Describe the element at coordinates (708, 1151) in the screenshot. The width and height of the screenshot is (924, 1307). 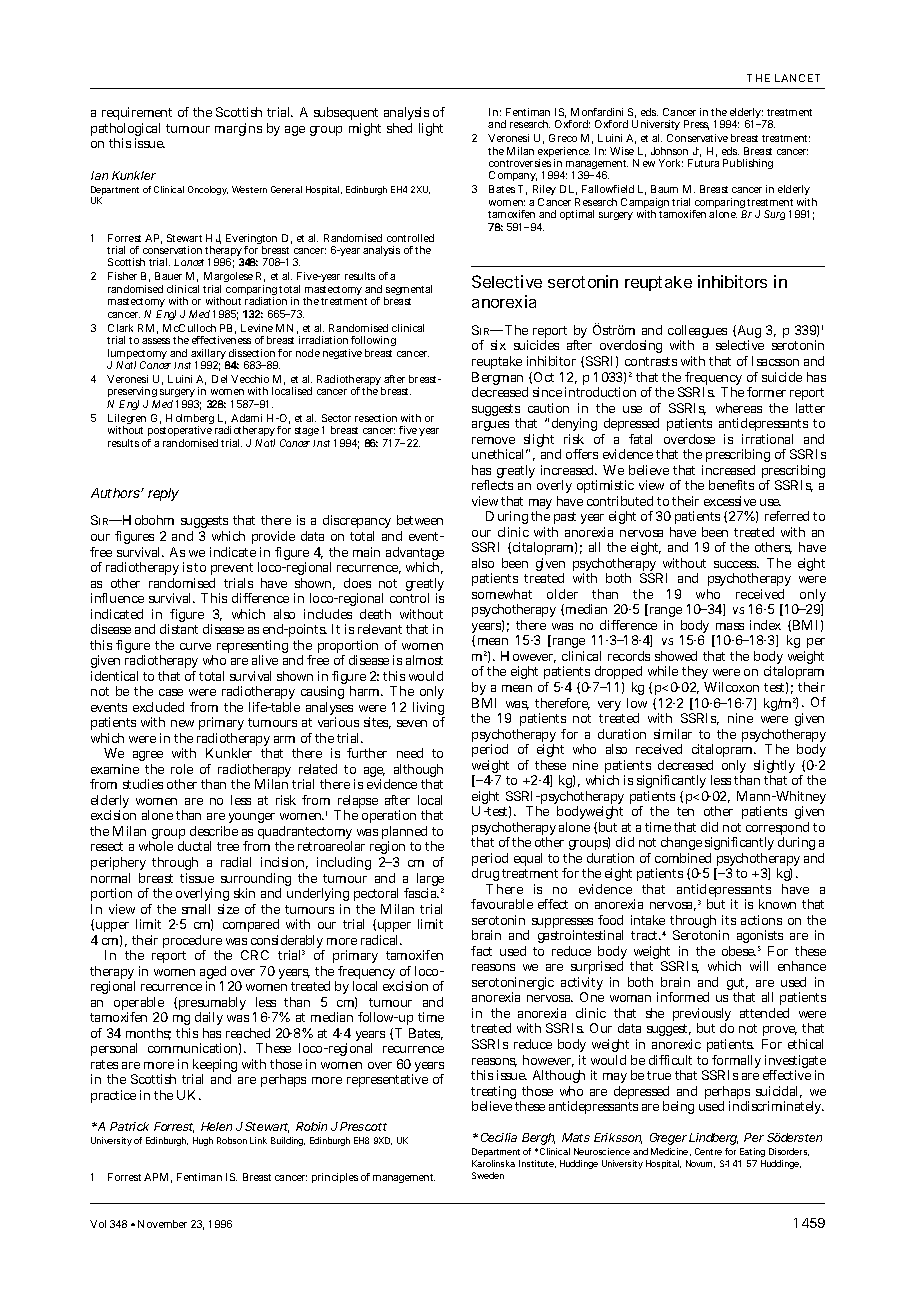
I see `Centre` at that location.
